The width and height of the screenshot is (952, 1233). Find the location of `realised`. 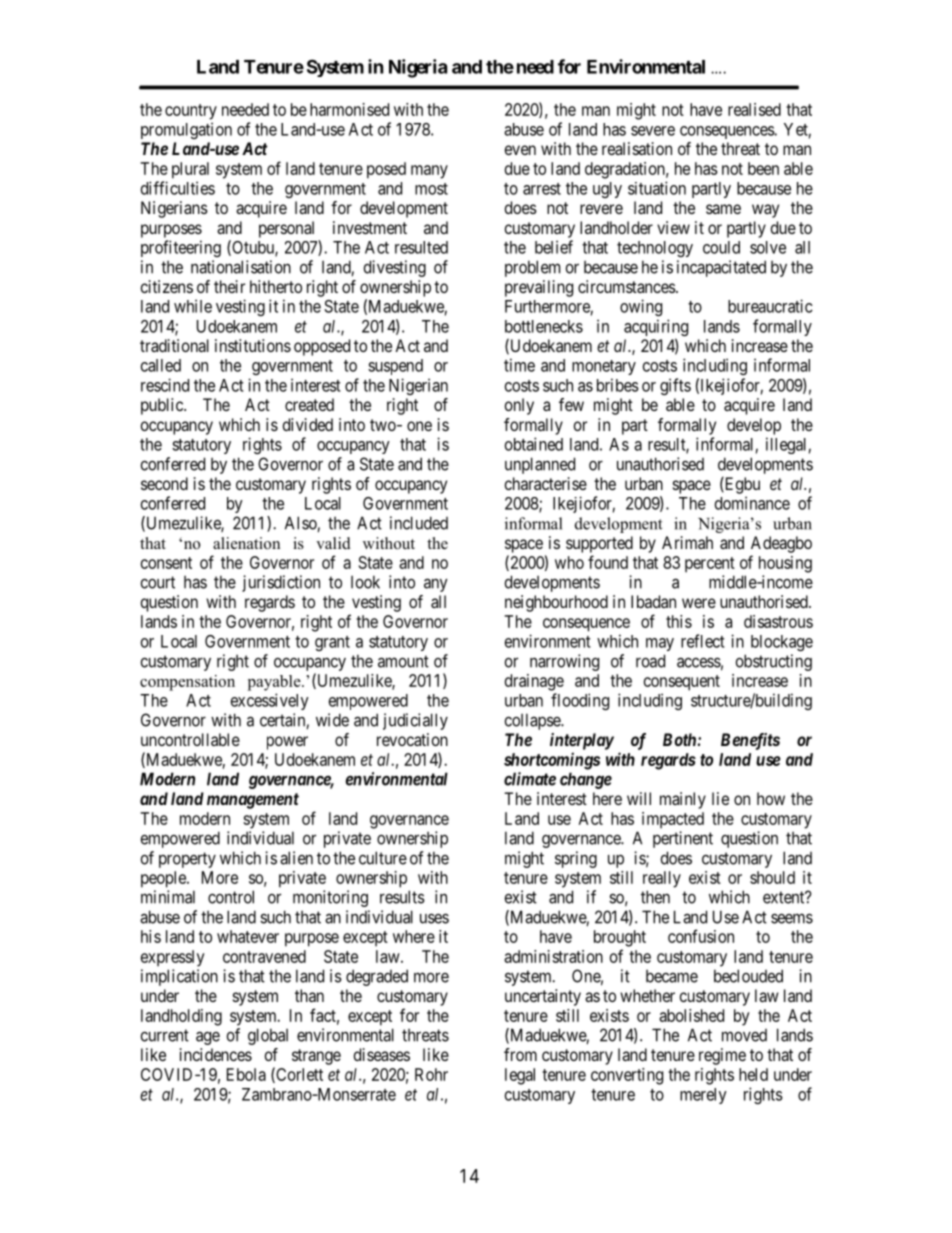

realised is located at coordinates (754, 109).
